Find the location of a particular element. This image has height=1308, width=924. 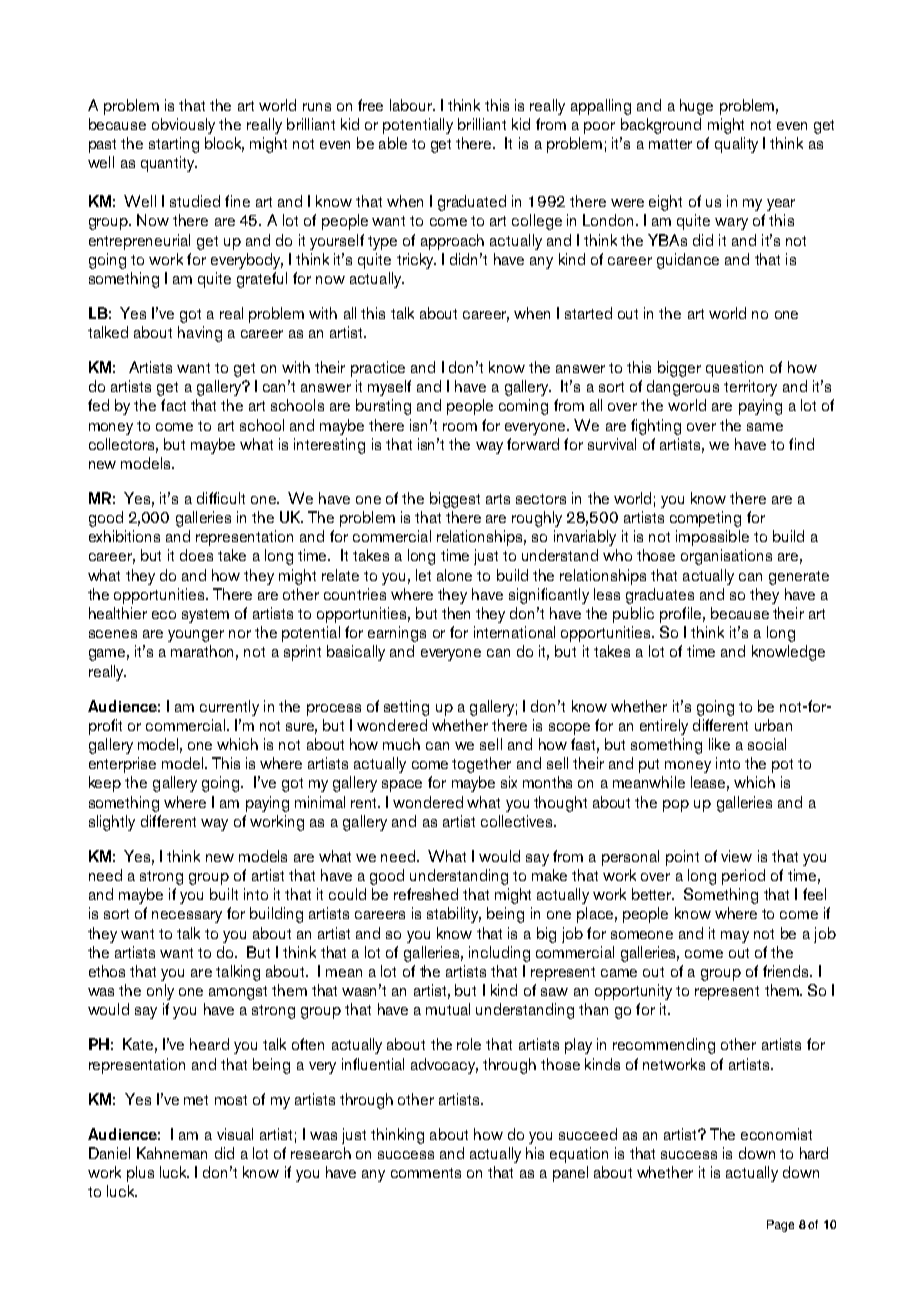

necessary is located at coordinates (187, 917).
